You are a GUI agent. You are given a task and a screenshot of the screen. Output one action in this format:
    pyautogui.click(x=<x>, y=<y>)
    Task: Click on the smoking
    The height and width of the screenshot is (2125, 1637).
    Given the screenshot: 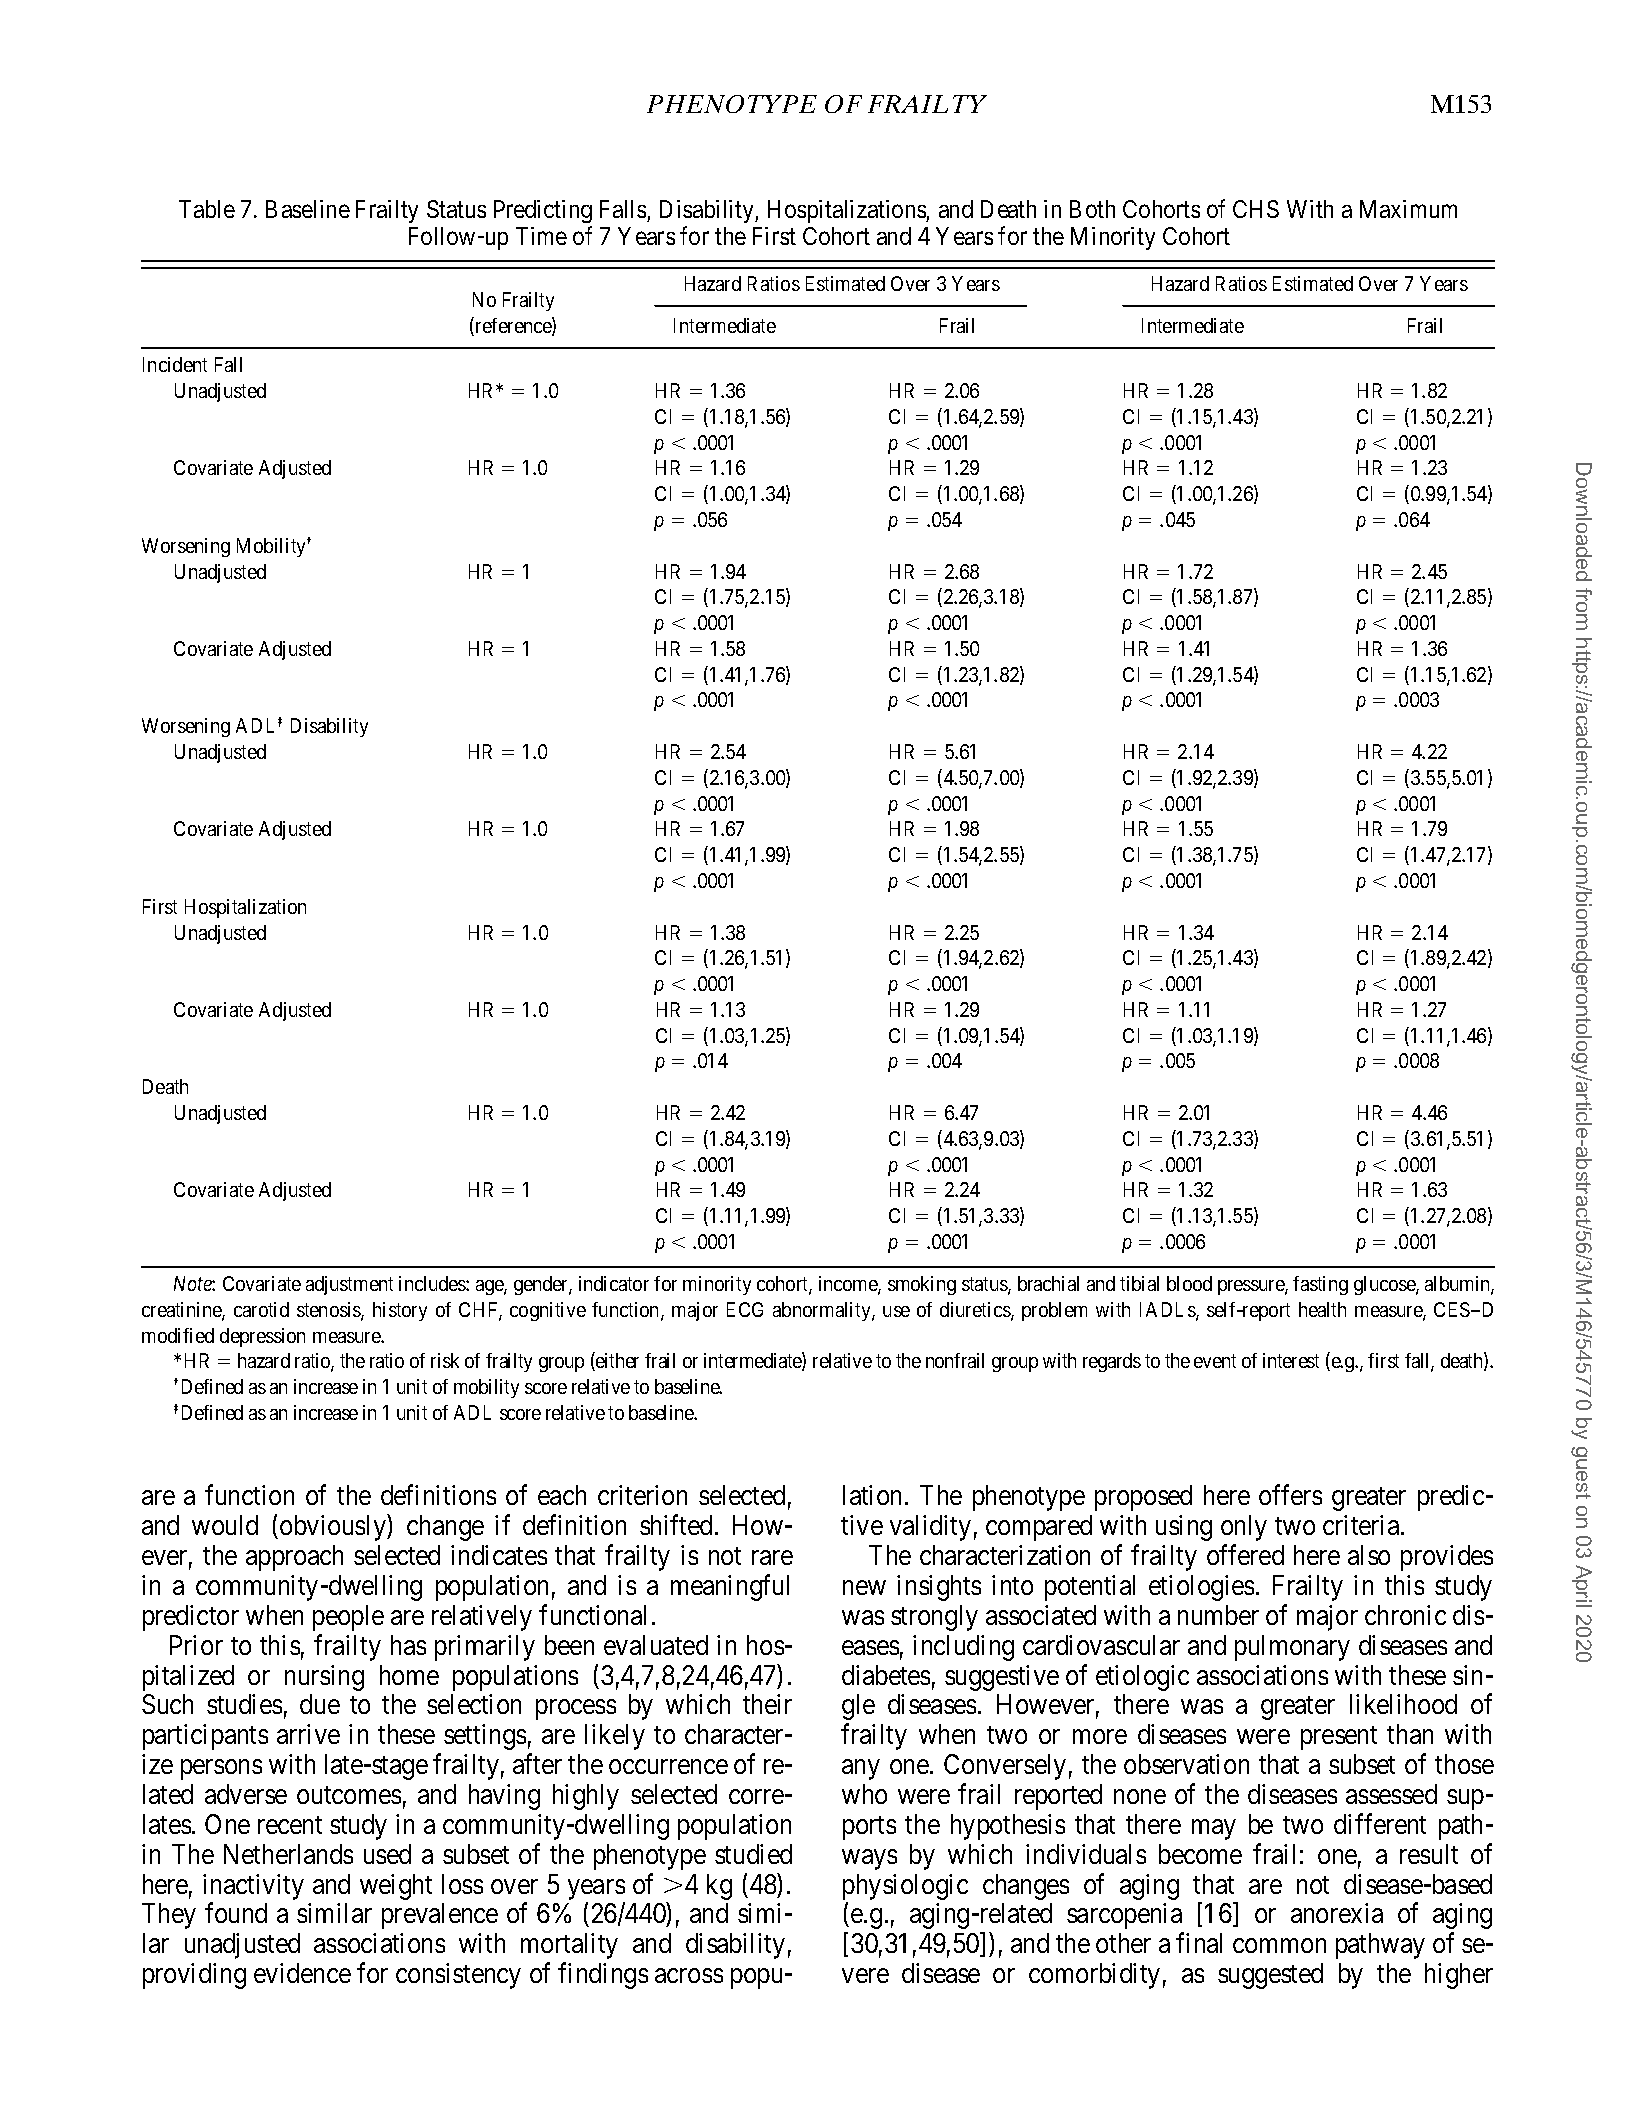 What is the action you would take?
    pyautogui.click(x=922, y=1285)
